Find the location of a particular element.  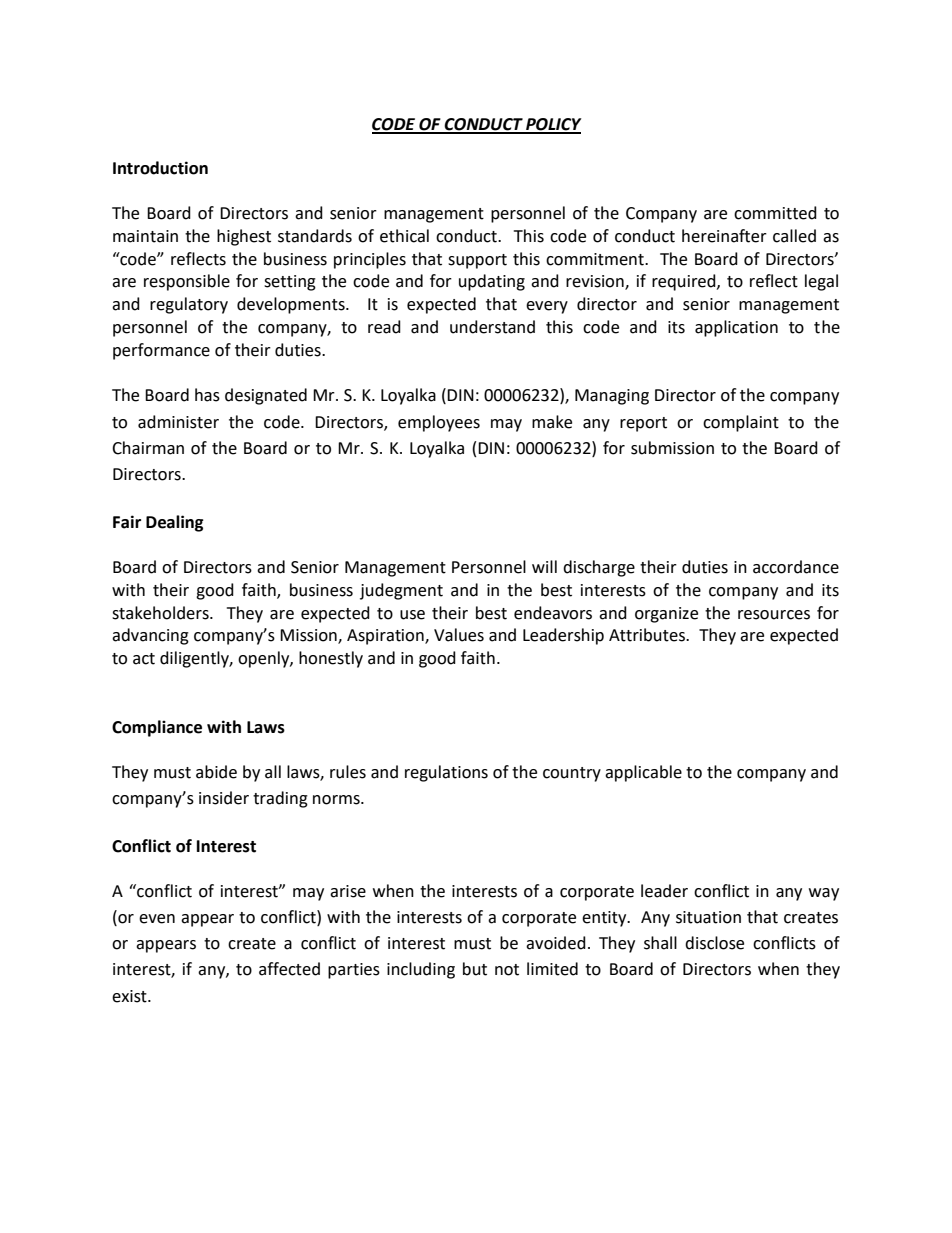

Compliance is located at coordinates (157, 728).
